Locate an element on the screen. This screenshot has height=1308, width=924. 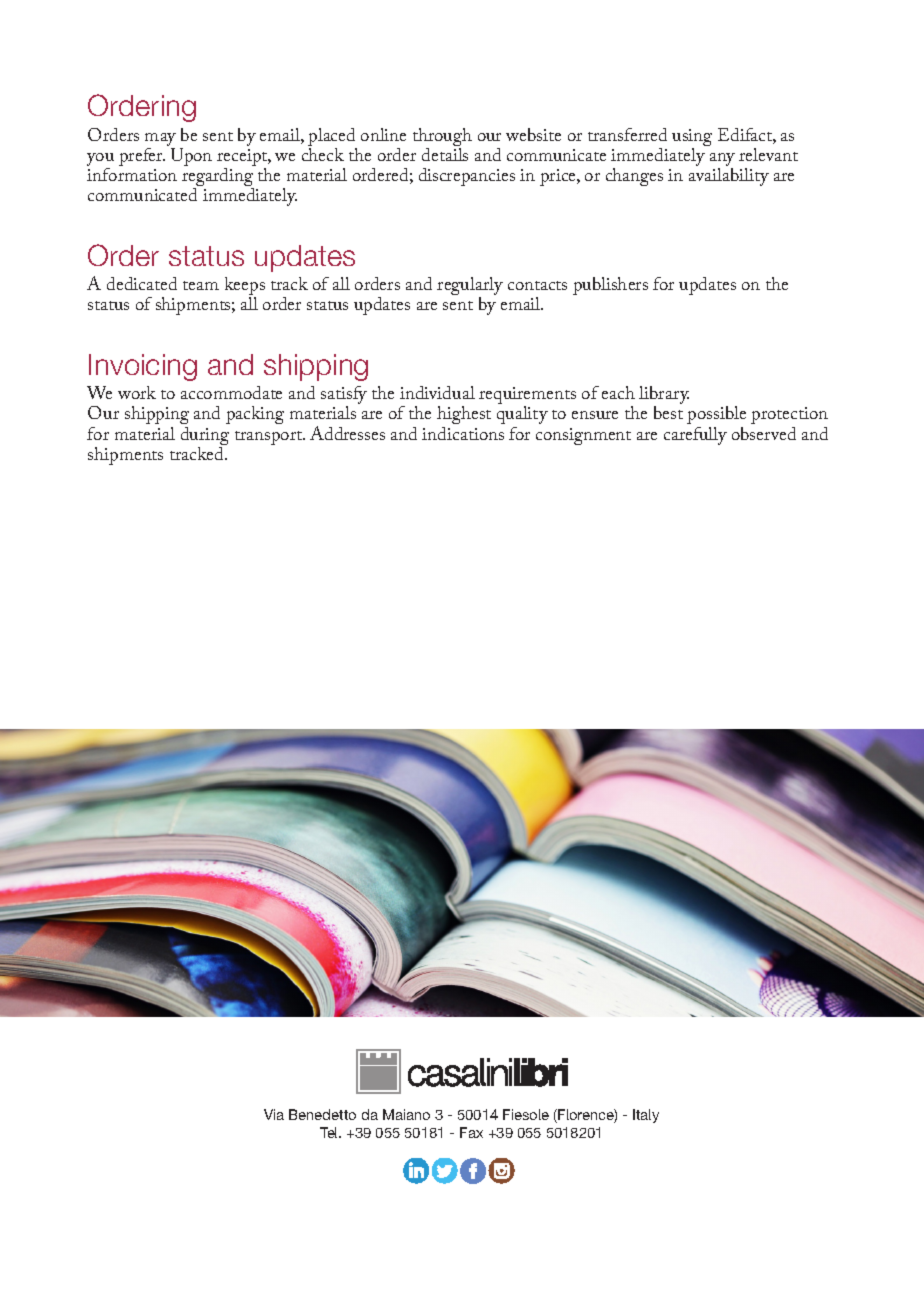
carefully is located at coordinates (695, 436).
